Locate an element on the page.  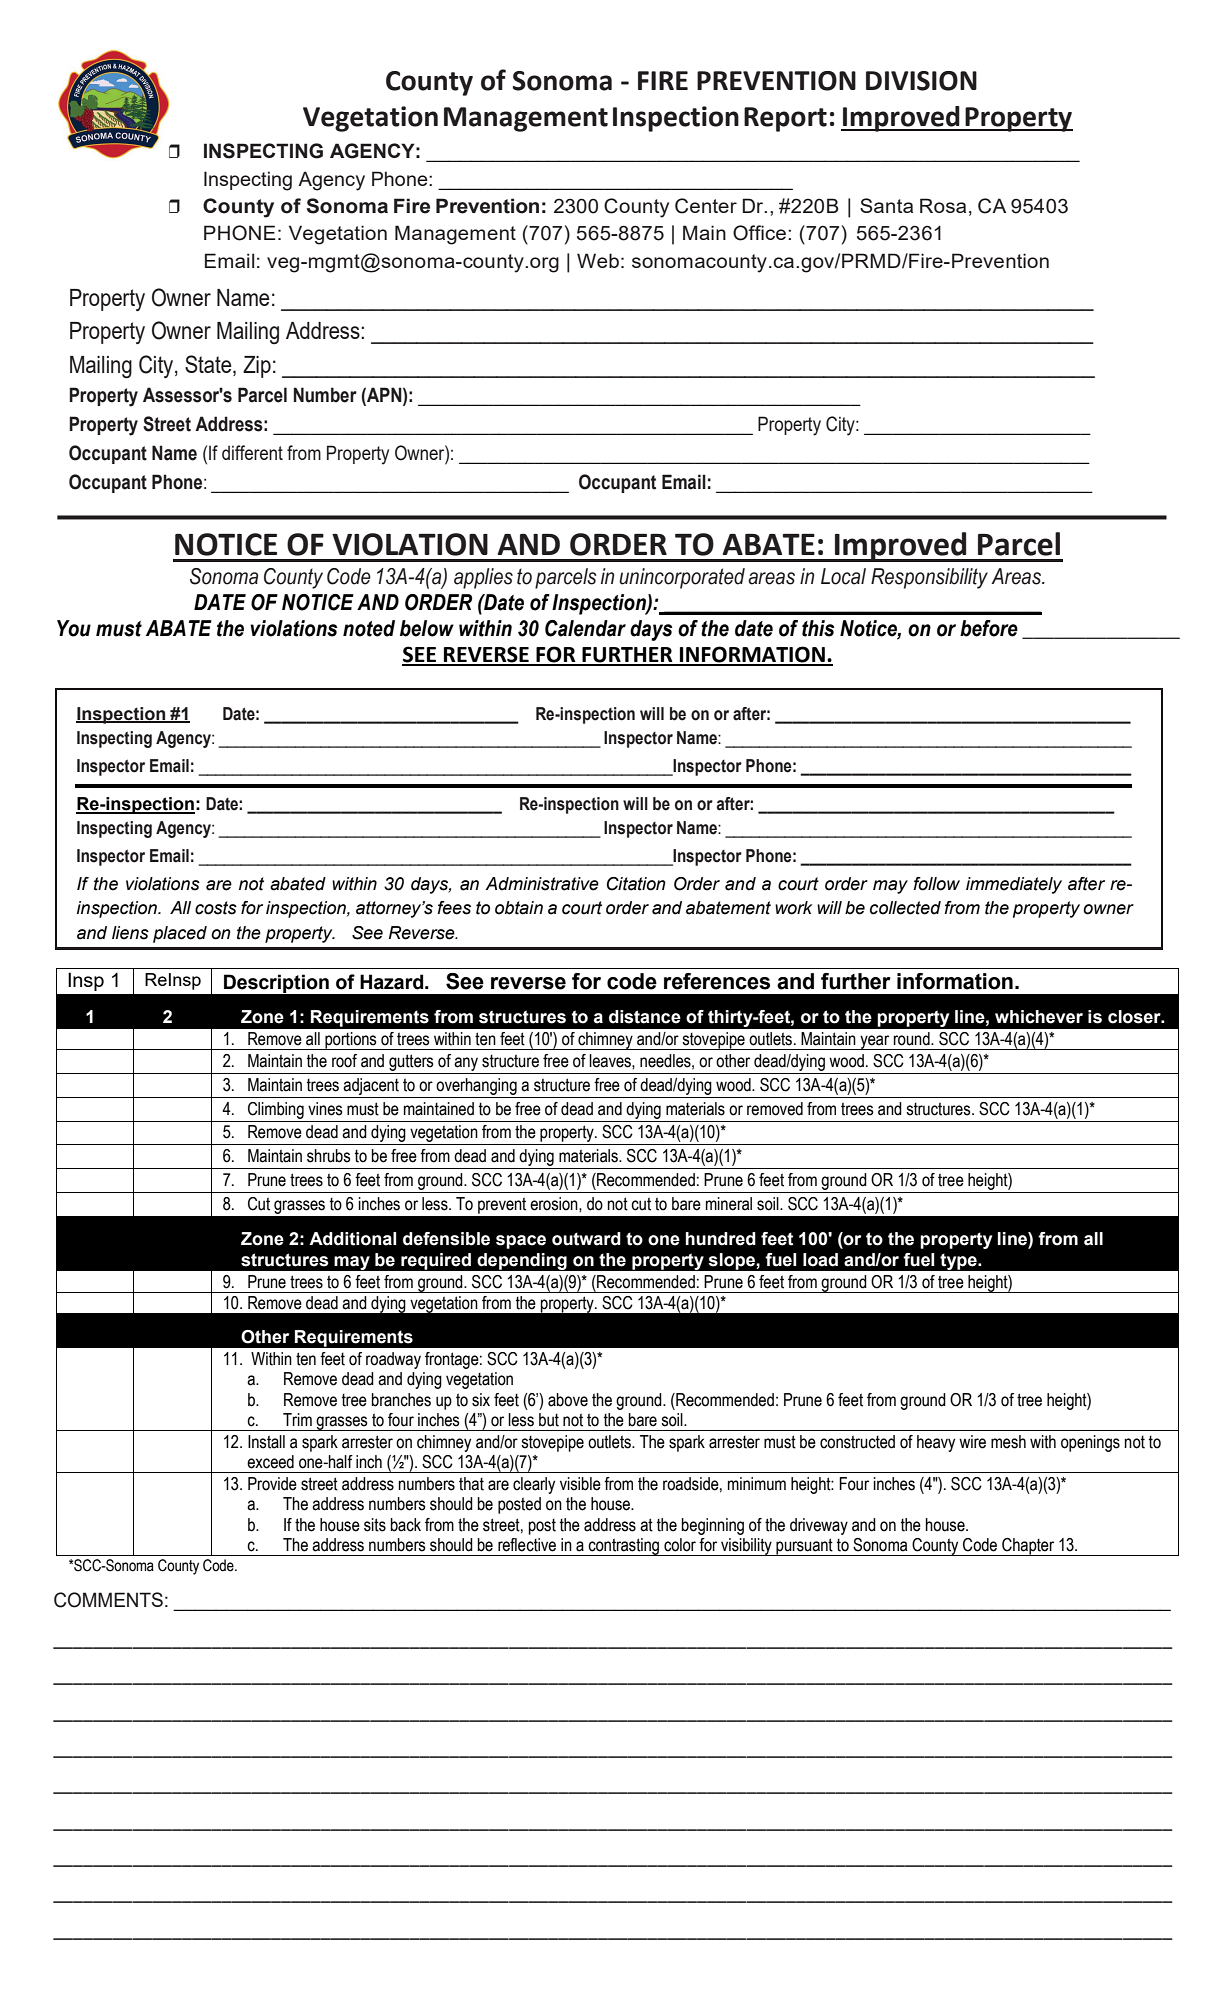
follow is located at coordinates (936, 884).
